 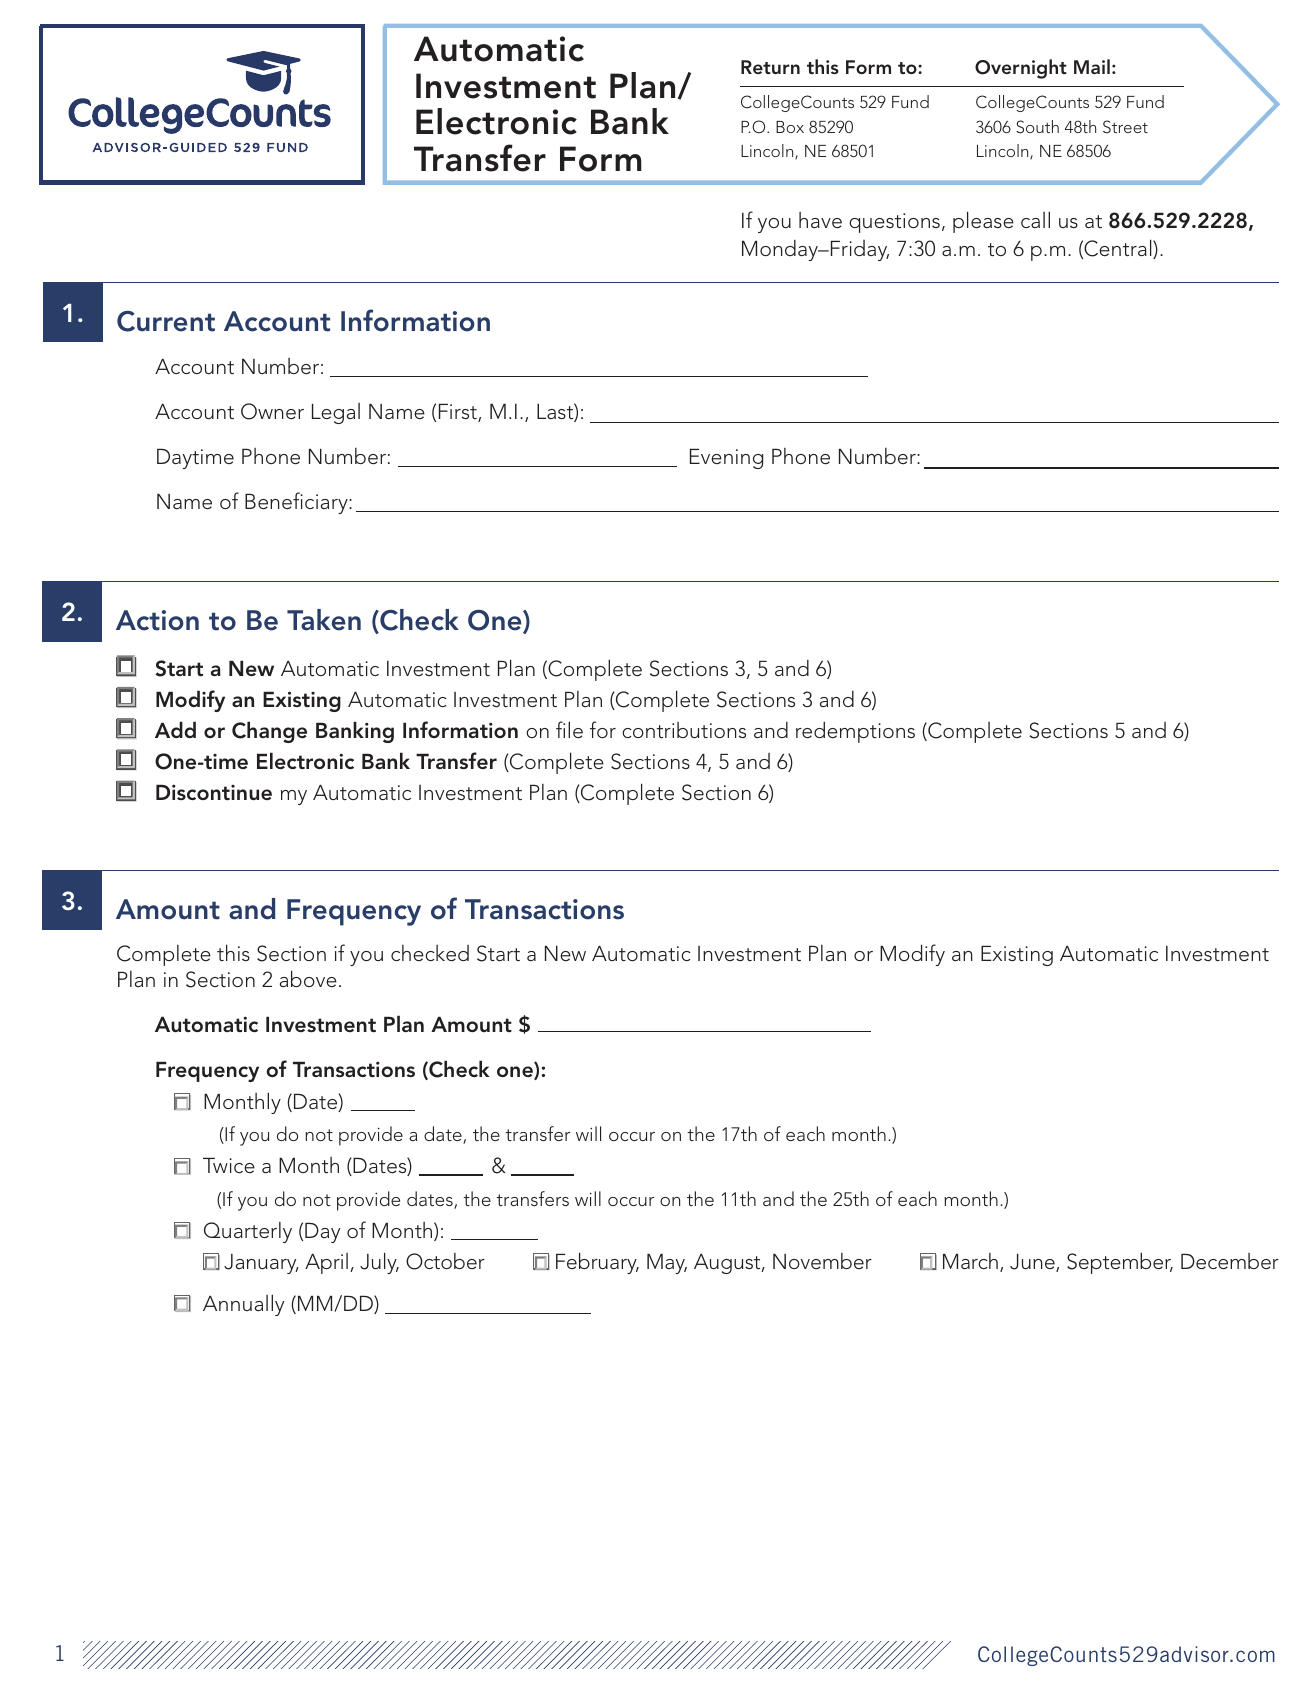 I want to click on call, so click(x=1035, y=219).
